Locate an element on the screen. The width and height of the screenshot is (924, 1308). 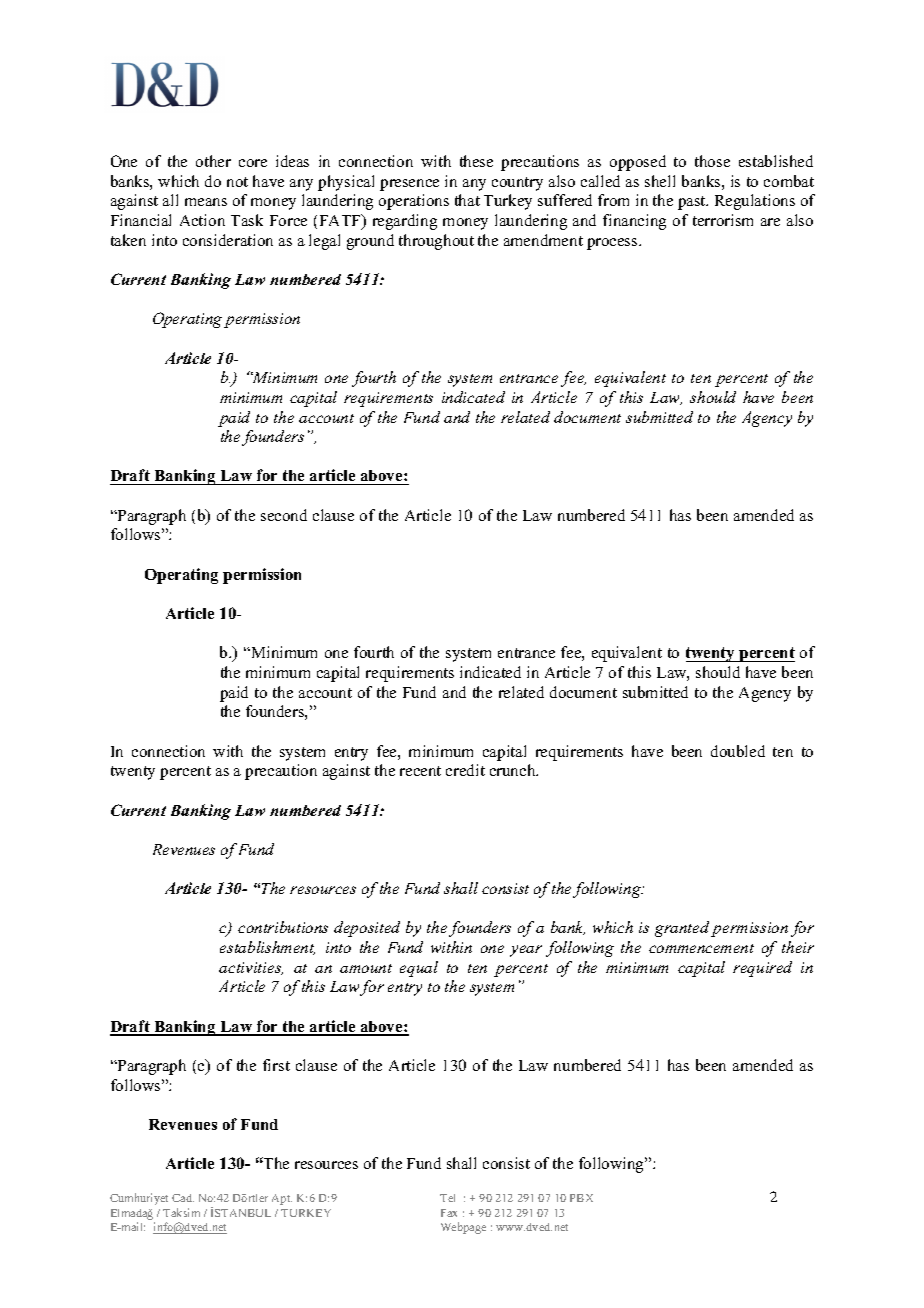
Cad is located at coordinates (183, 1198).
